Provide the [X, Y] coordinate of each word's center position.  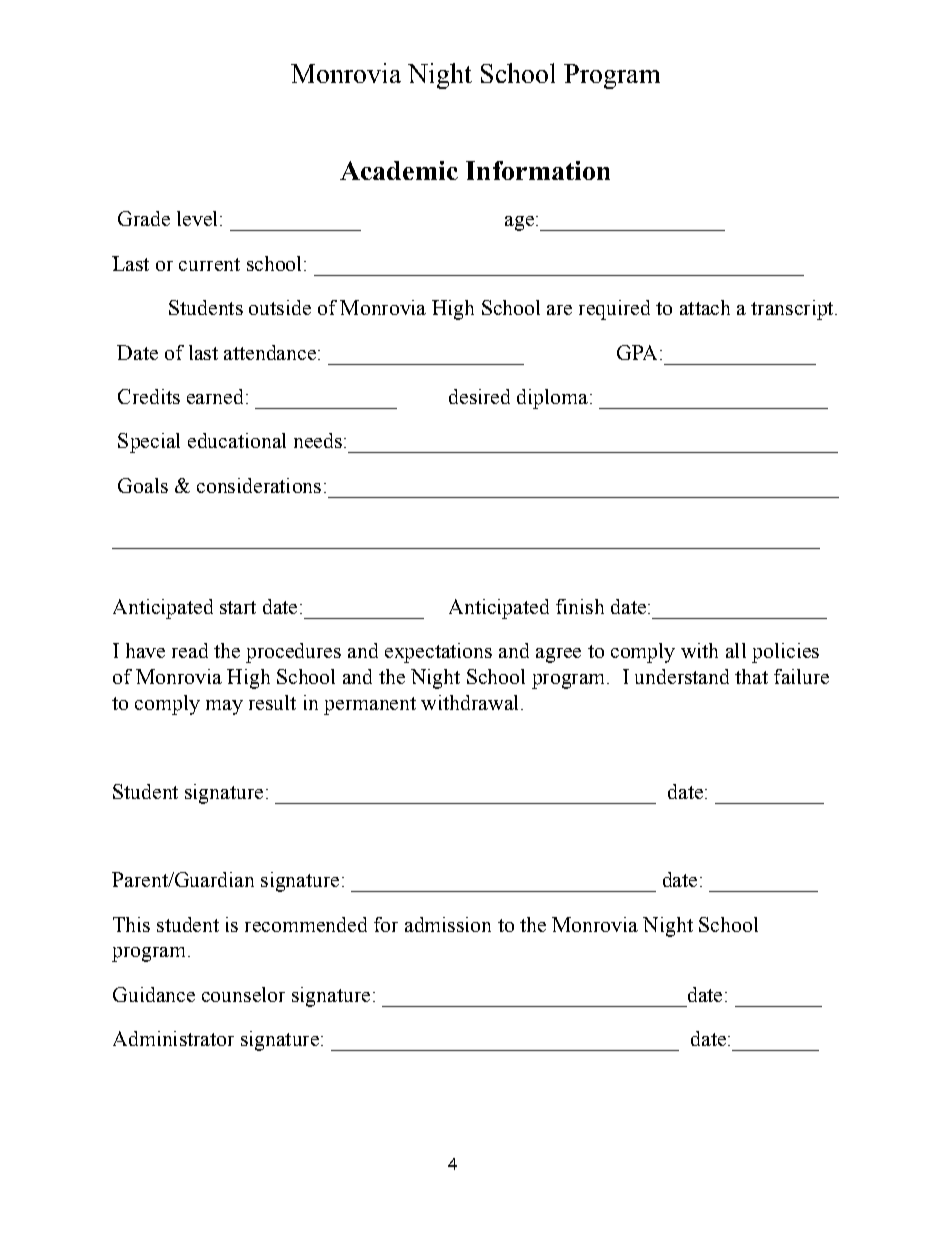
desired [479, 396]
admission [448, 924]
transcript [793, 310]
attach [705, 307]
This [131, 924]
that [751, 676]
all [736, 650]
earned [215, 396]
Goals [143, 485]
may [224, 707]
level [197, 218]
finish [580, 606]
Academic [399, 170]
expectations [438, 653]
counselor [243, 994]
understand [682, 676]
